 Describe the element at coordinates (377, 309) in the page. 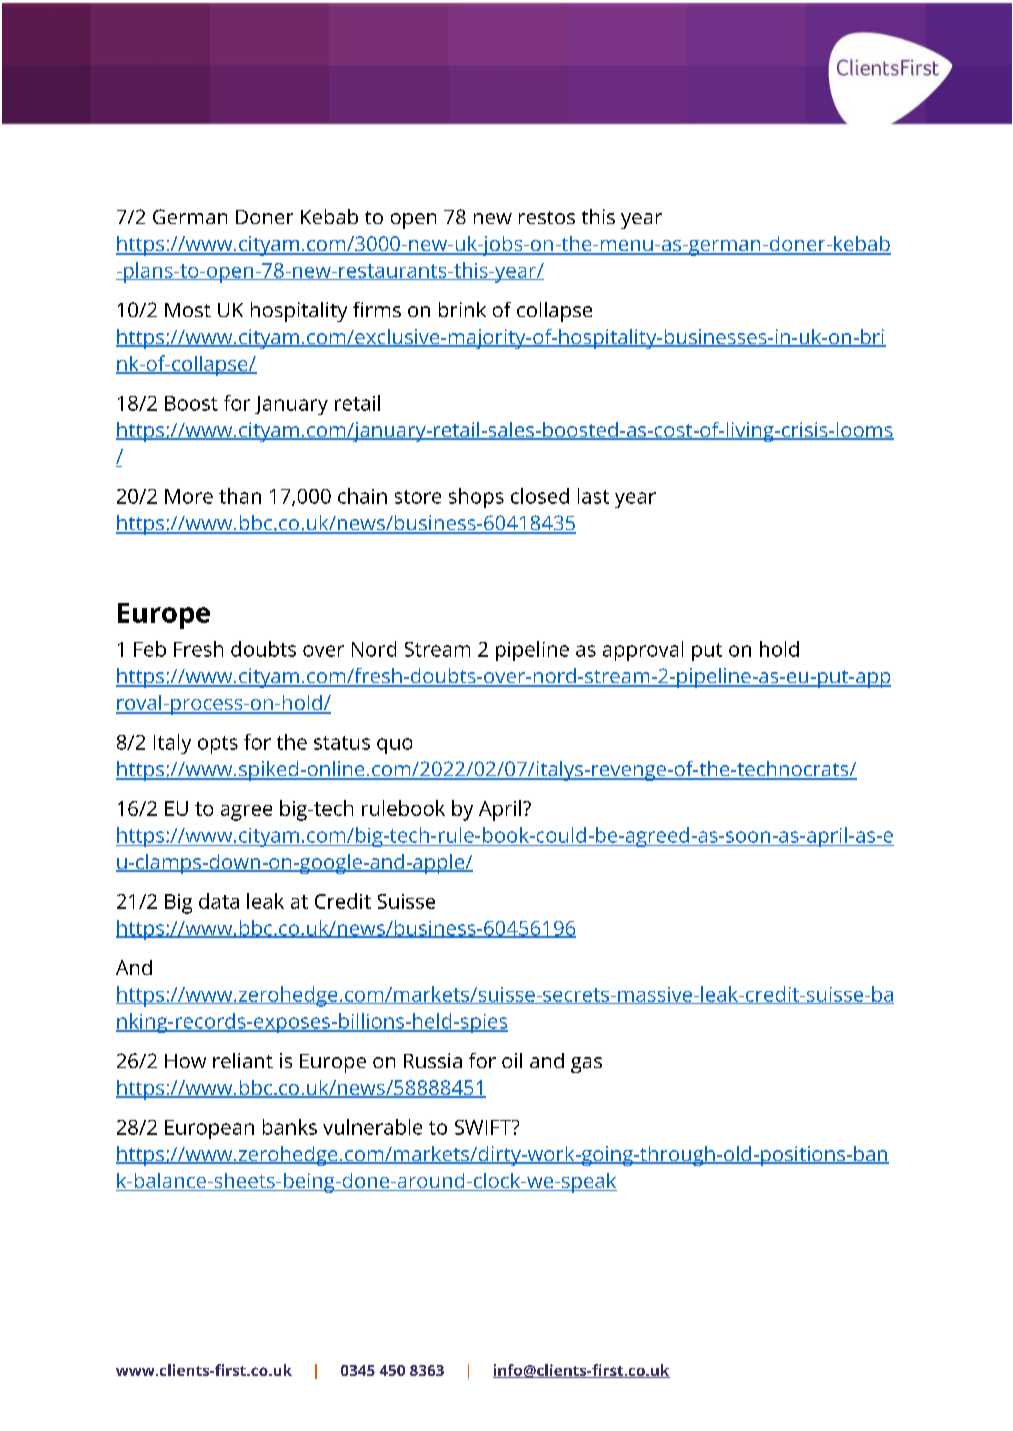

I see `firms` at that location.
